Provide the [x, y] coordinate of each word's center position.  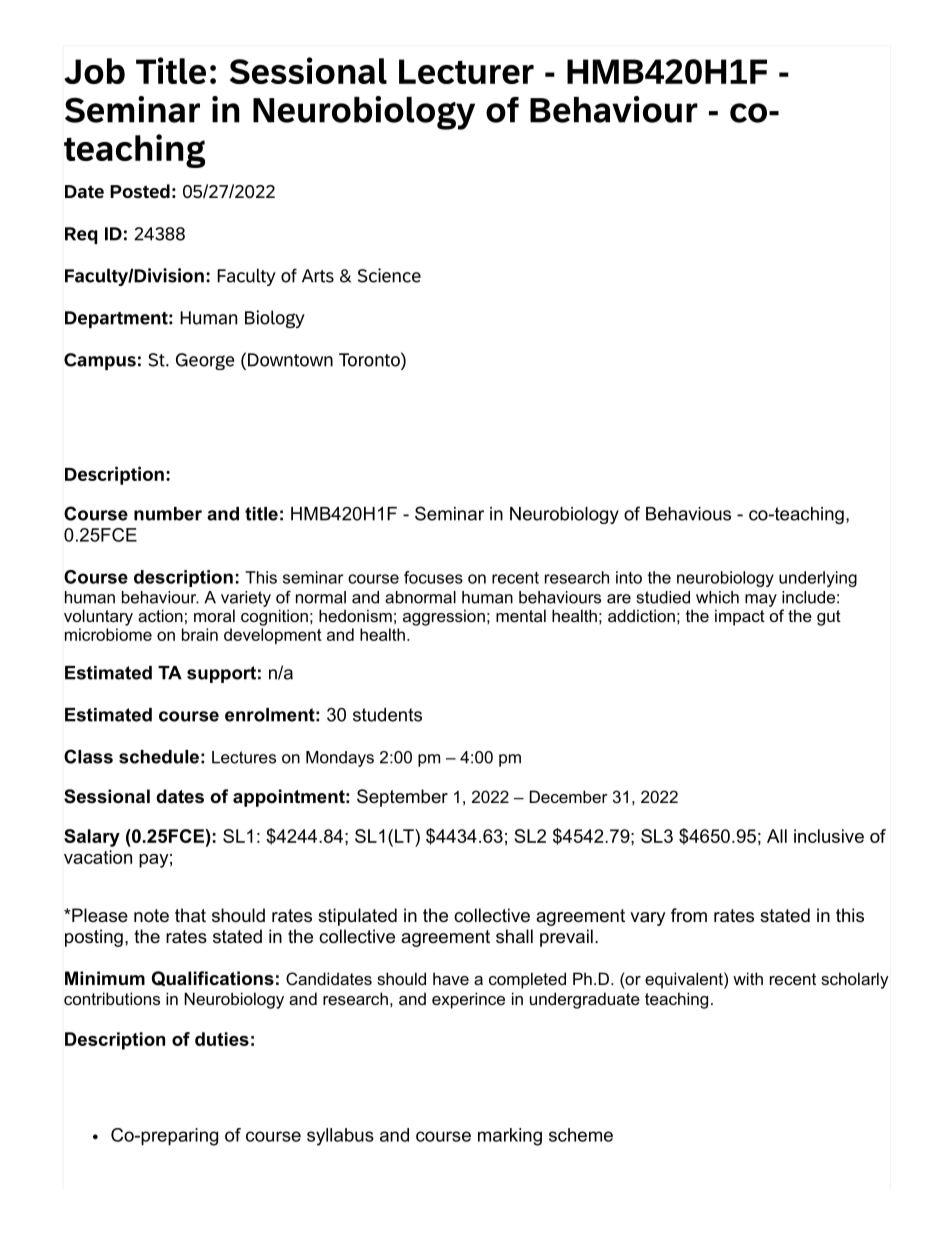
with [748, 978]
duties [222, 1039]
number [168, 514]
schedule [159, 757]
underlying [818, 579]
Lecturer [466, 71]
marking [510, 1137]
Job [94, 71]
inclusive [829, 836]
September [402, 798]
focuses [433, 577]
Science [389, 275]
